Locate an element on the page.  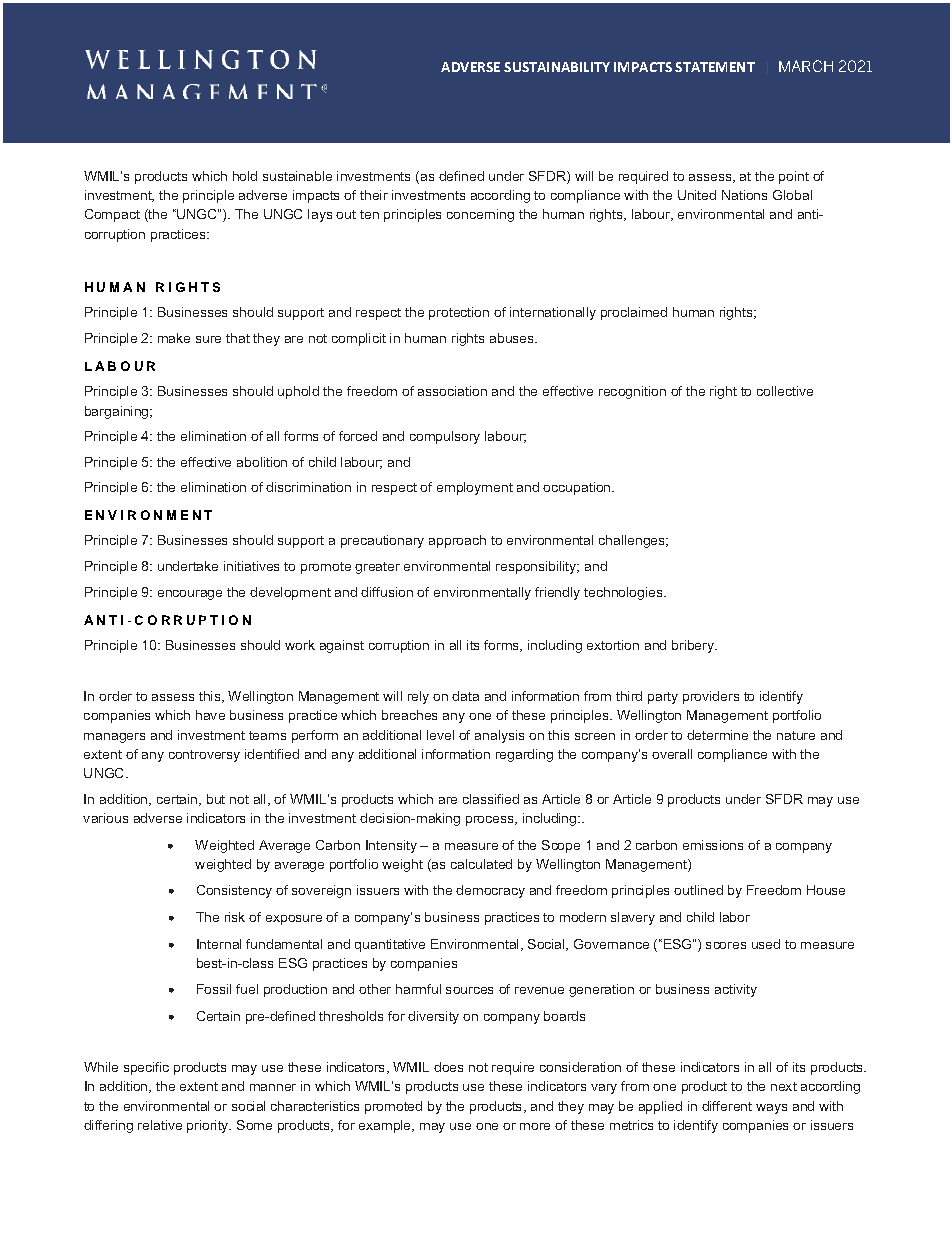
encourage is located at coordinates (190, 595).
